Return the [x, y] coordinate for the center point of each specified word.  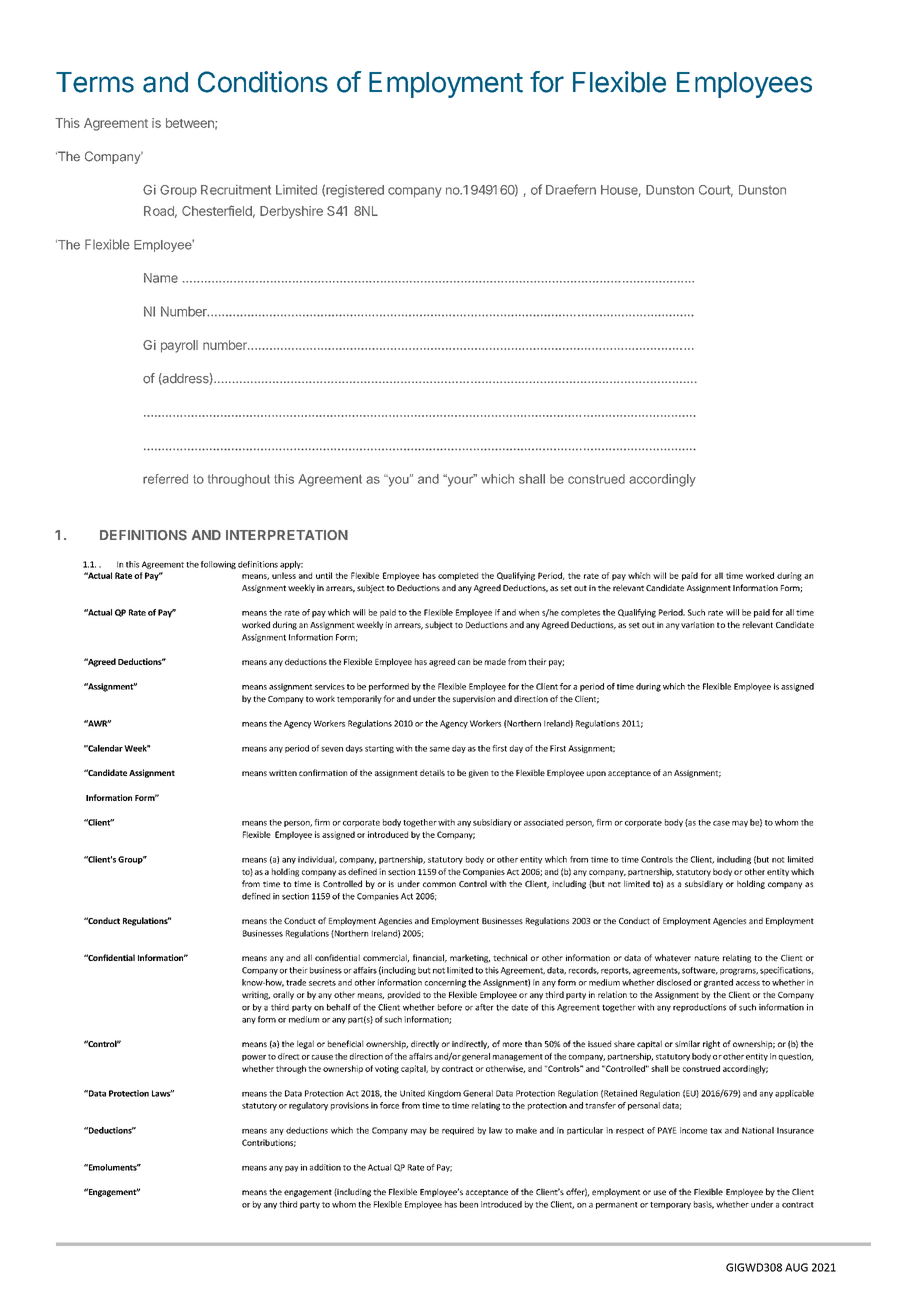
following [218, 565]
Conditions [263, 82]
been [469, 1204]
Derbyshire [291, 212]
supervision [474, 700]
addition [325, 1167]
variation [697, 625]
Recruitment [236, 190]
